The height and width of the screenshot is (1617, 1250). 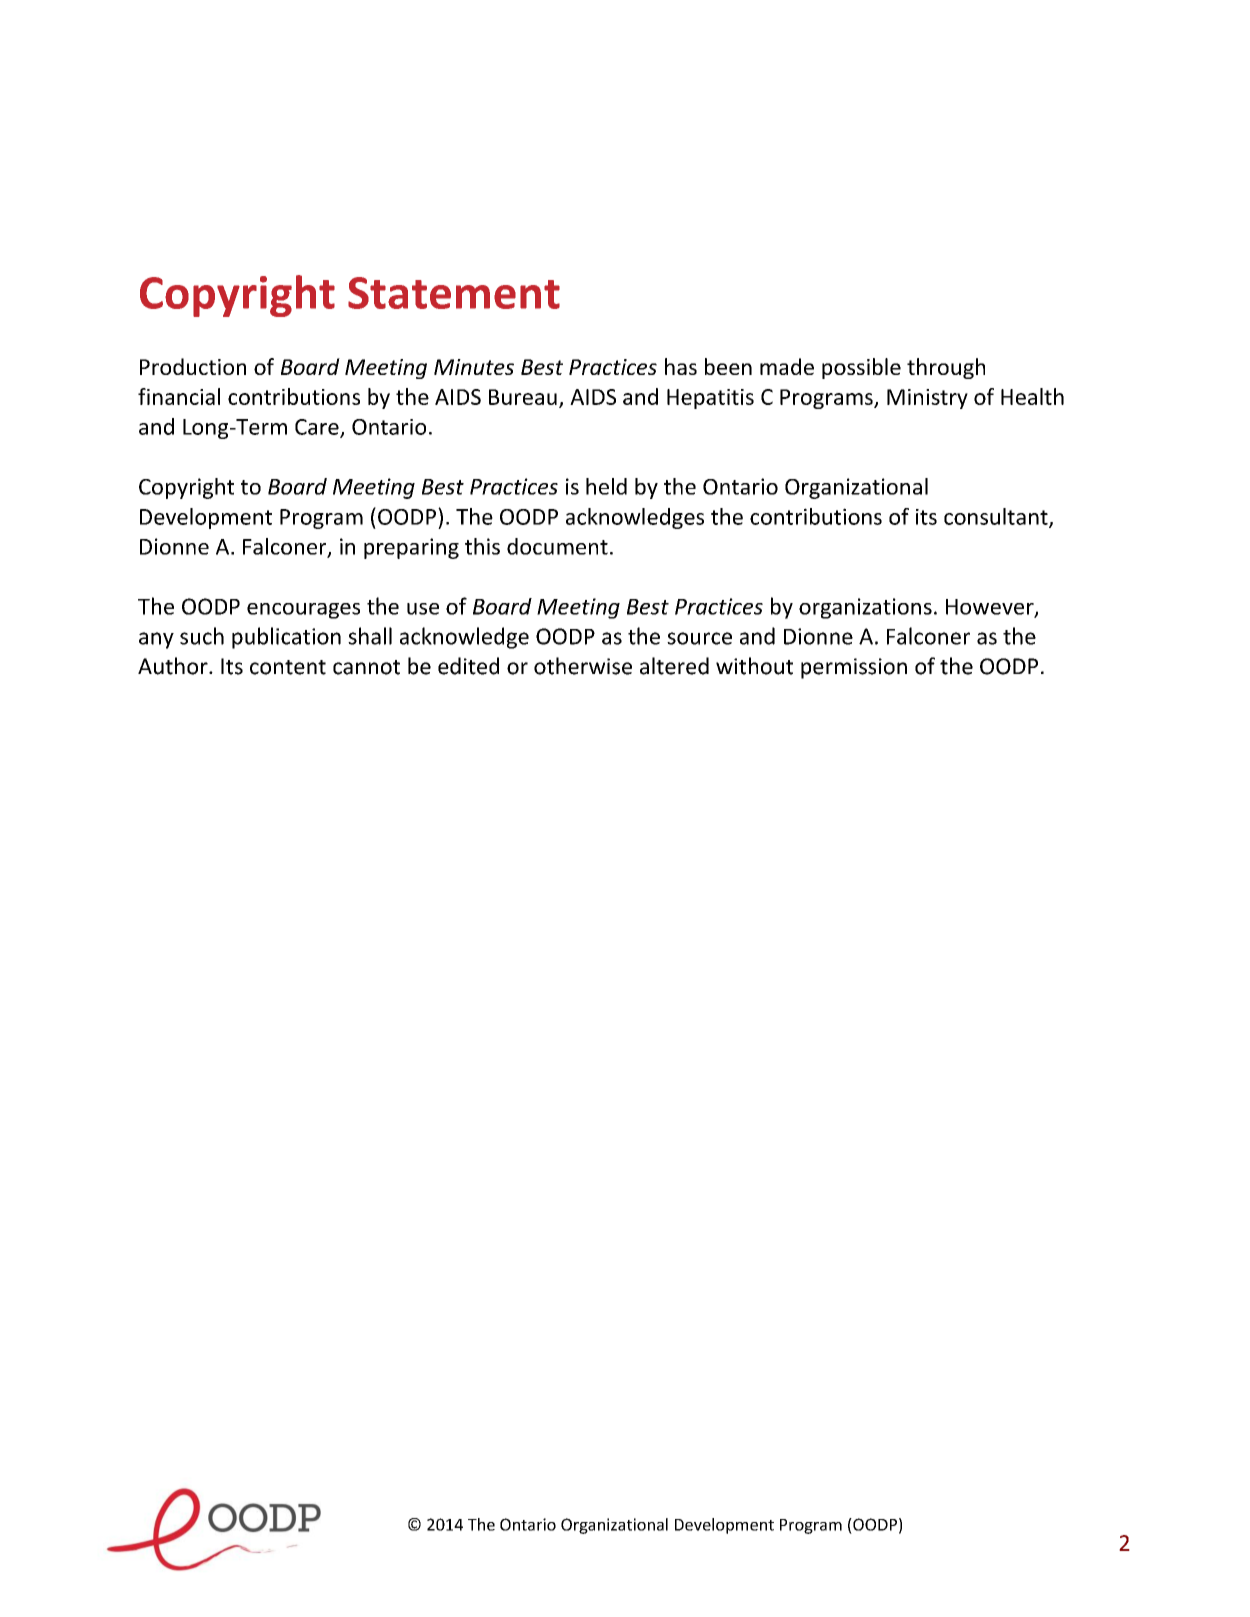 What do you see at coordinates (854, 668) in the screenshot?
I see `permission` at bounding box center [854, 668].
